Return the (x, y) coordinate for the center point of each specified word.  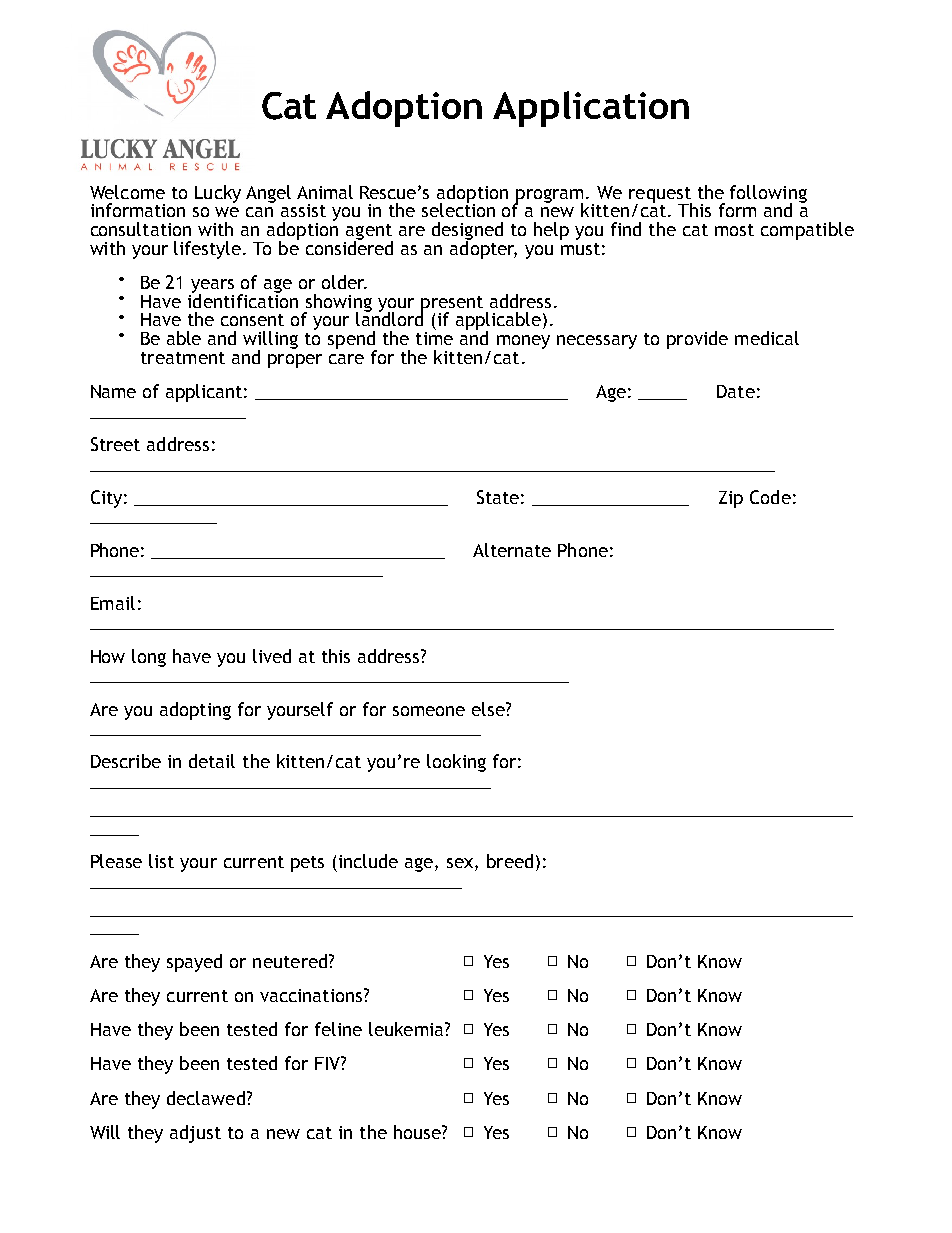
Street (115, 444)
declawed (206, 1098)
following (768, 195)
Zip (731, 499)
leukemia (407, 1029)
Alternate (512, 550)
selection (458, 209)
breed (510, 861)
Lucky (218, 194)
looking (456, 763)
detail (212, 761)
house (418, 1132)
